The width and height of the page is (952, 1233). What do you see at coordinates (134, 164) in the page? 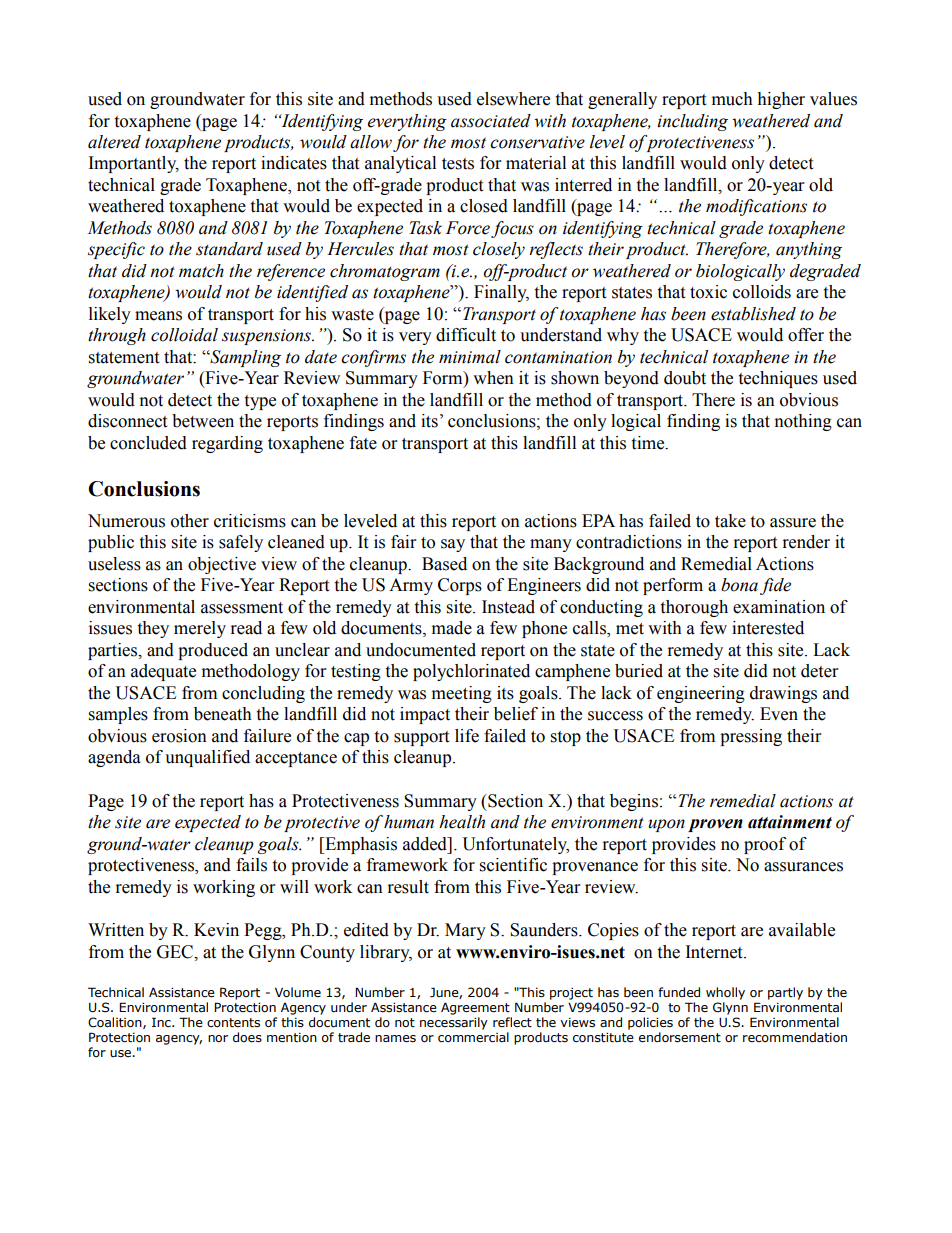
I see `Importantly` at bounding box center [134, 164].
